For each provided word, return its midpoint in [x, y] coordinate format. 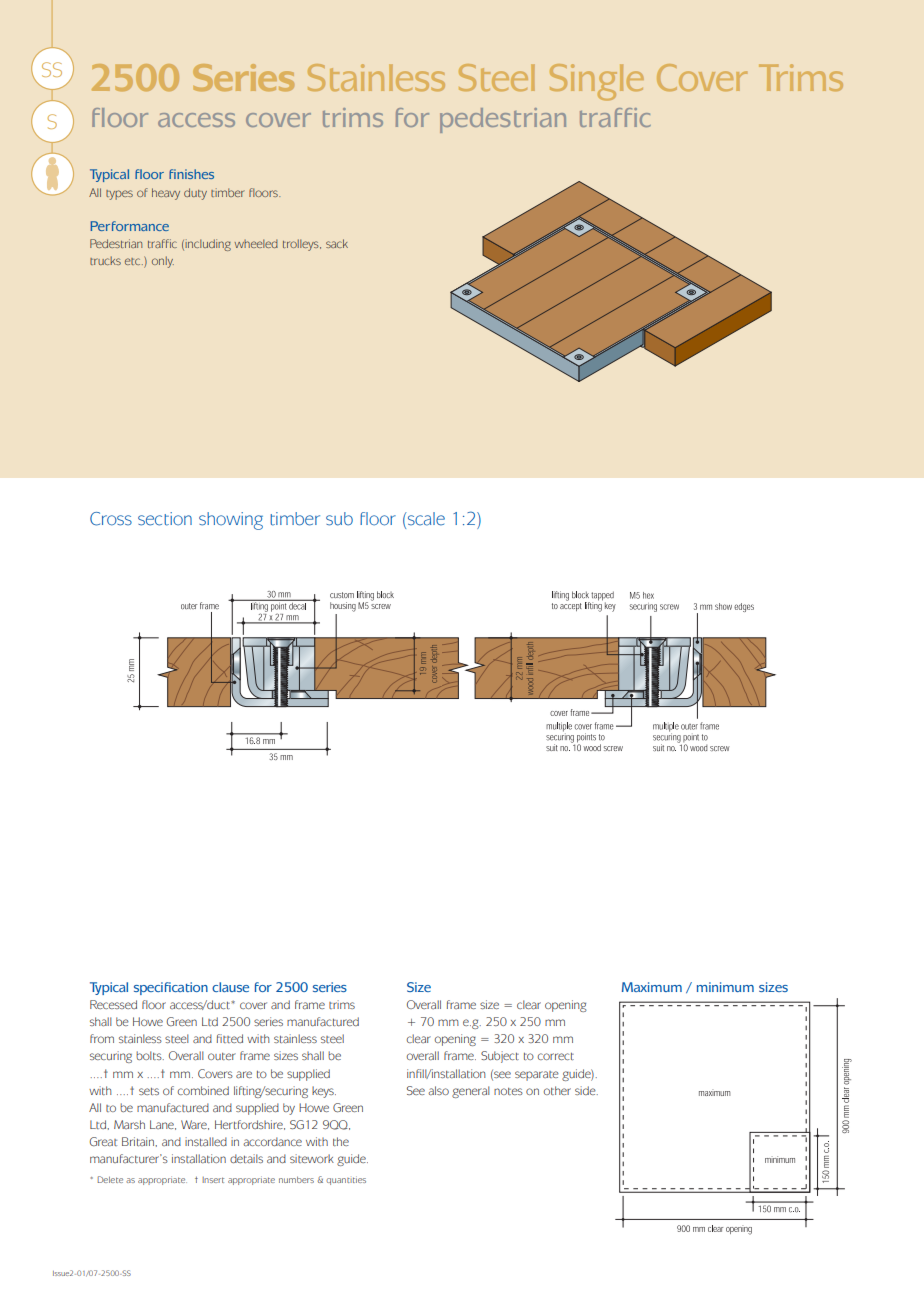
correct [556, 1056]
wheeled [256, 243]
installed [206, 1141]
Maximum [652, 987]
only [163, 262]
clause [230, 987]
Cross [111, 519]
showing [231, 521]
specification [171, 988]
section [165, 519]
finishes [191, 174]
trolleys [302, 245]
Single [597, 82]
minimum [725, 987]
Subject [500, 1057]
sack [337, 243]
